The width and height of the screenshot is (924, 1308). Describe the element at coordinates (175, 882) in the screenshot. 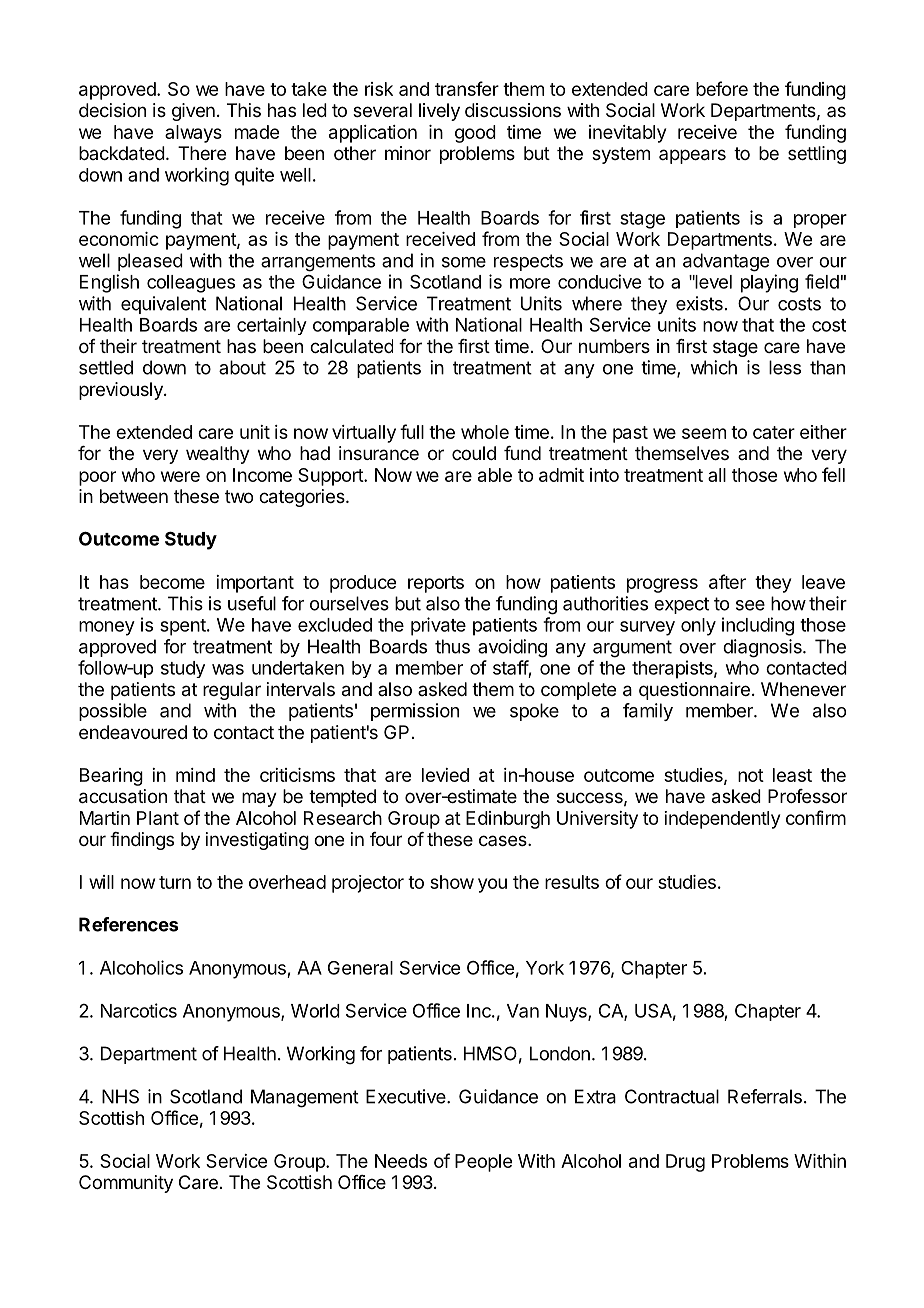

I see `turn` at that location.
